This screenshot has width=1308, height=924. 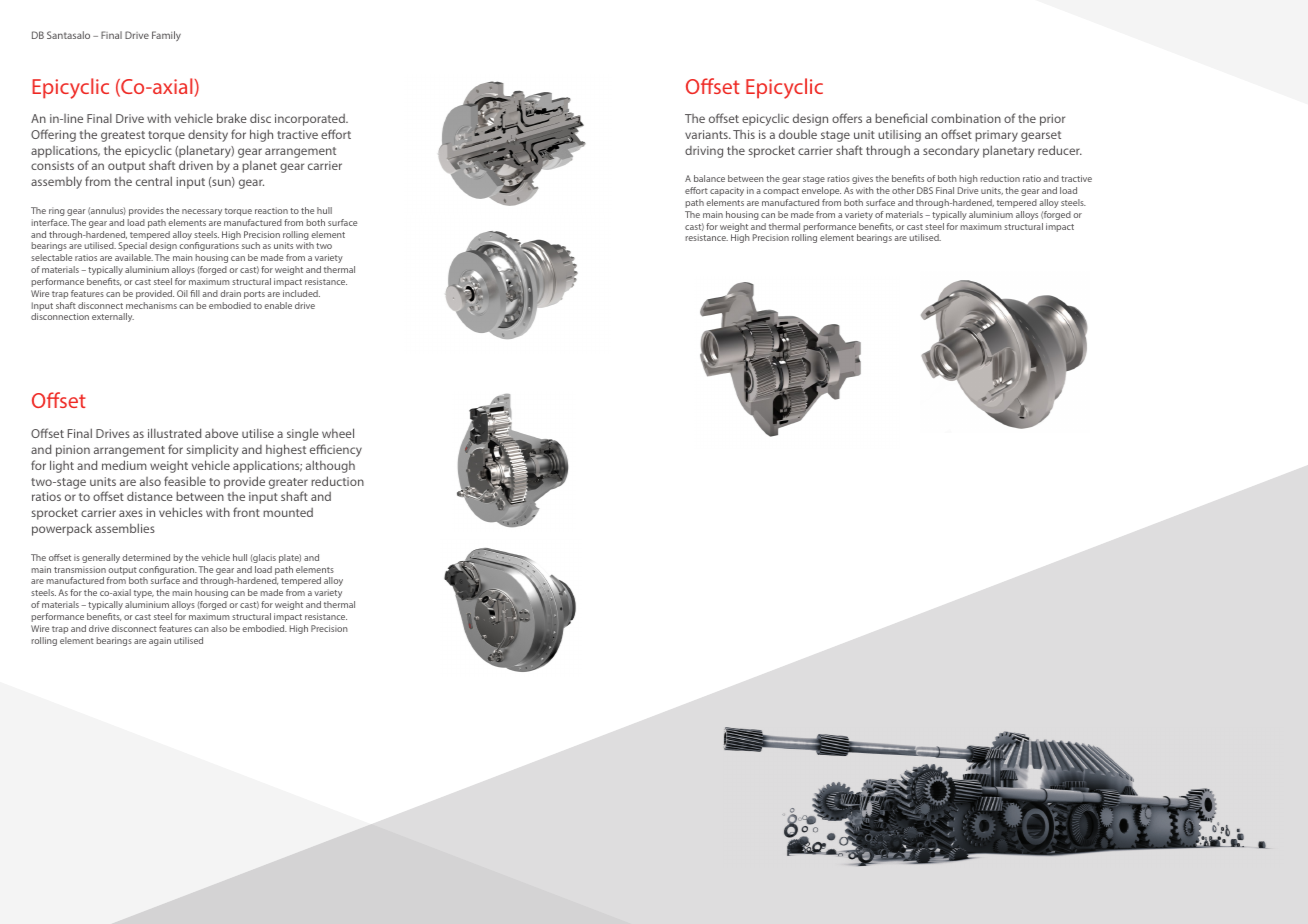 I want to click on wheel, so click(x=338, y=433).
